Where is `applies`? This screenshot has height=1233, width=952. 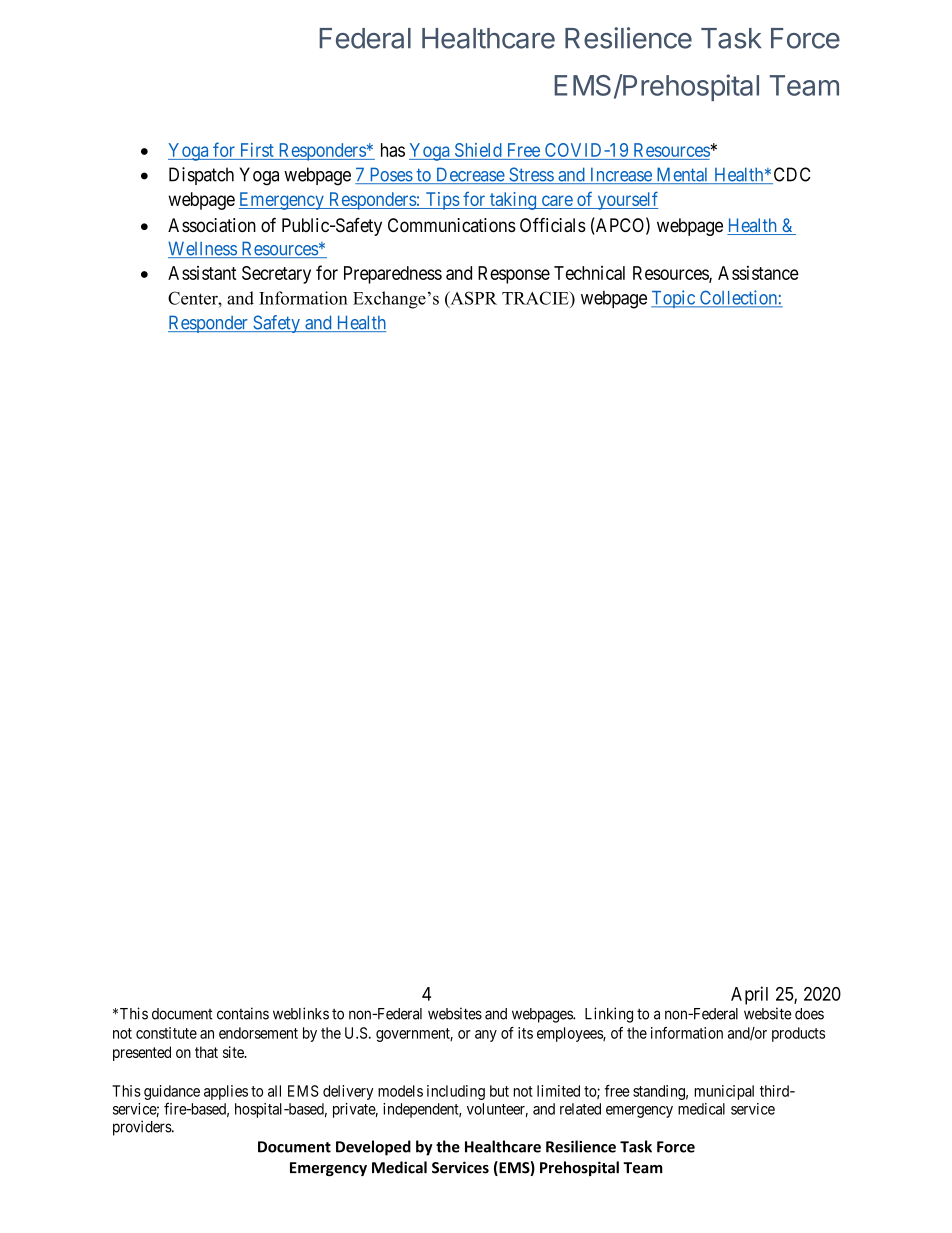
applies is located at coordinates (226, 1092).
